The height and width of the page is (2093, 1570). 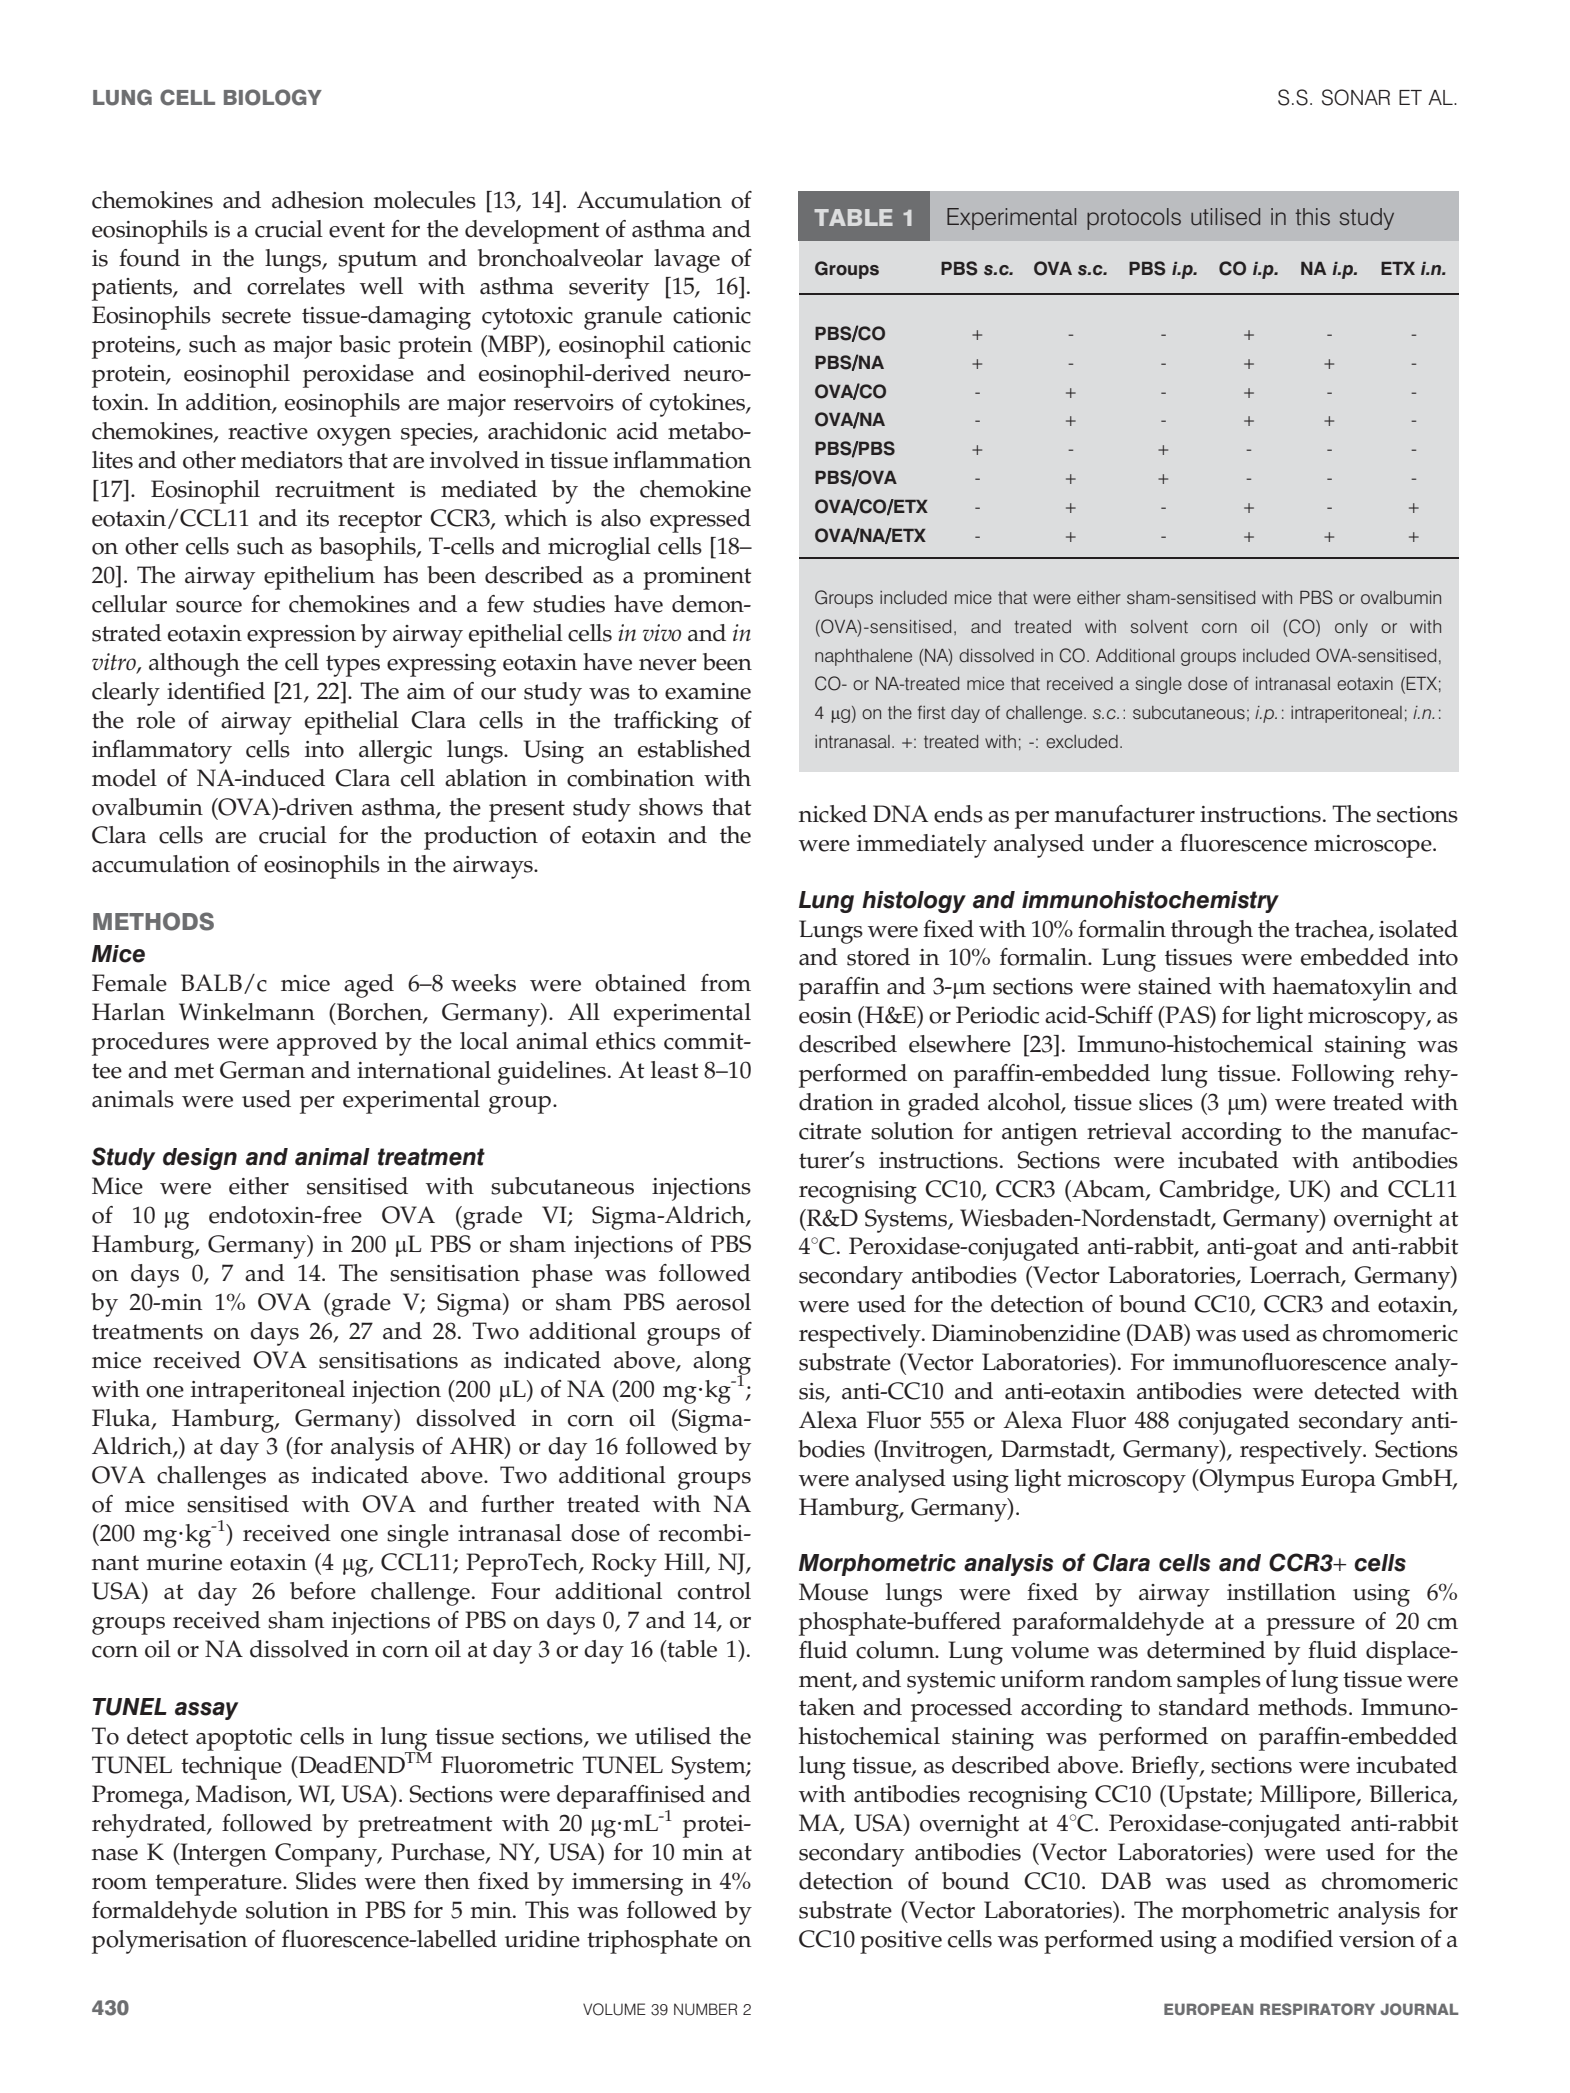 What do you see at coordinates (318, 200) in the page?
I see `adhesion` at bounding box center [318, 200].
